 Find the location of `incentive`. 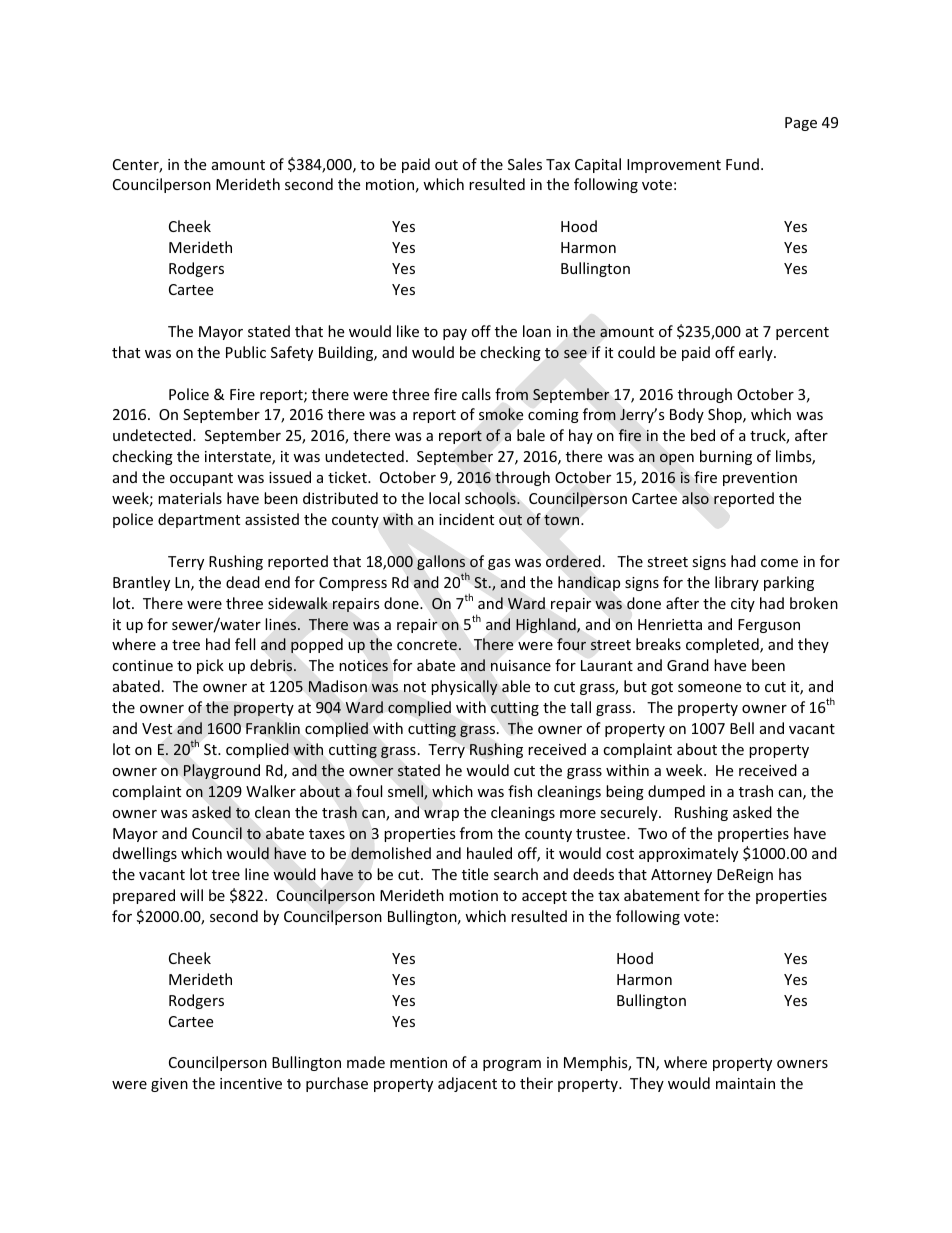

incentive is located at coordinates (251, 1083).
